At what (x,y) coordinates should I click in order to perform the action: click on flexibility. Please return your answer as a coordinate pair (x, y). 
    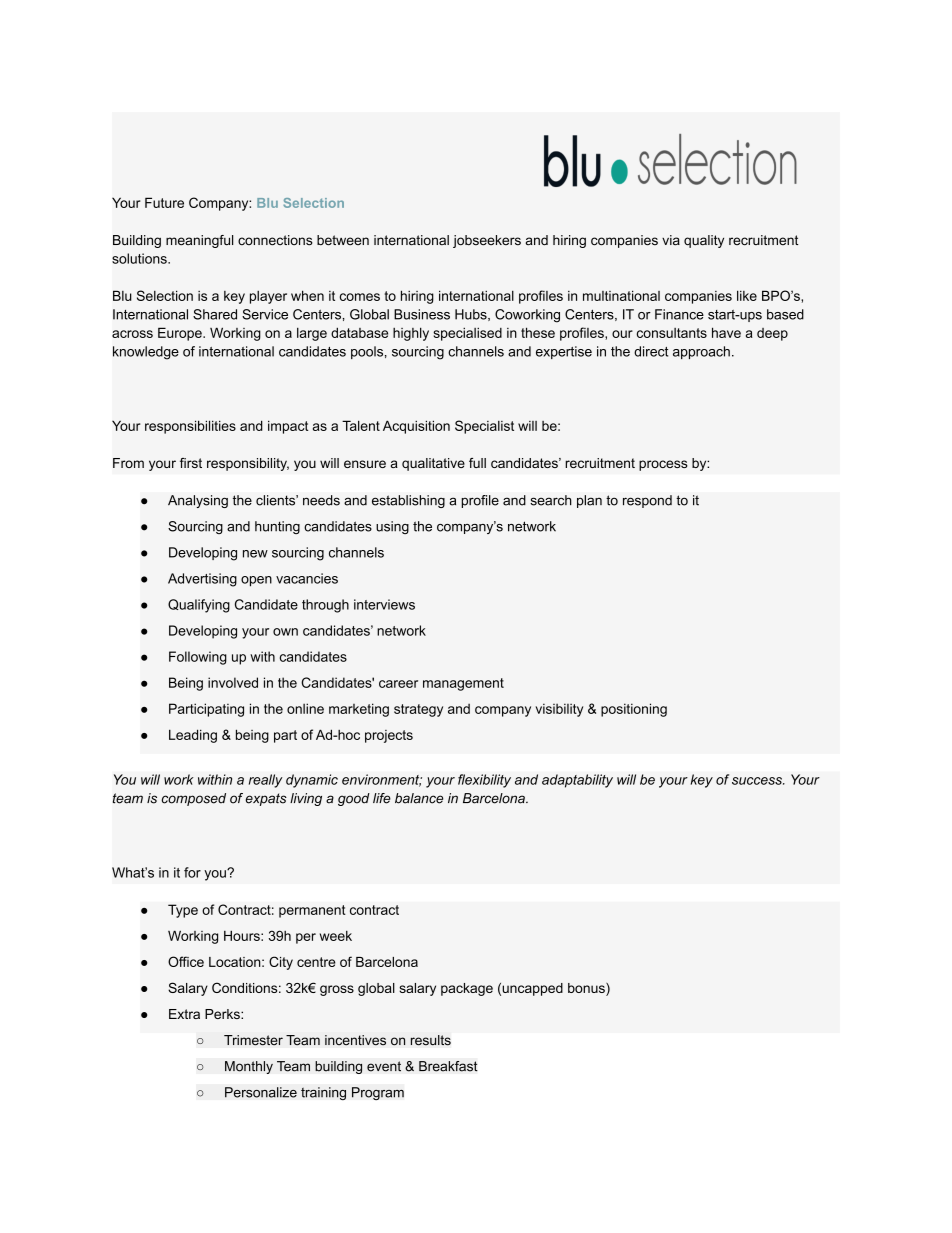
    Looking at the image, I should click on (484, 781).
